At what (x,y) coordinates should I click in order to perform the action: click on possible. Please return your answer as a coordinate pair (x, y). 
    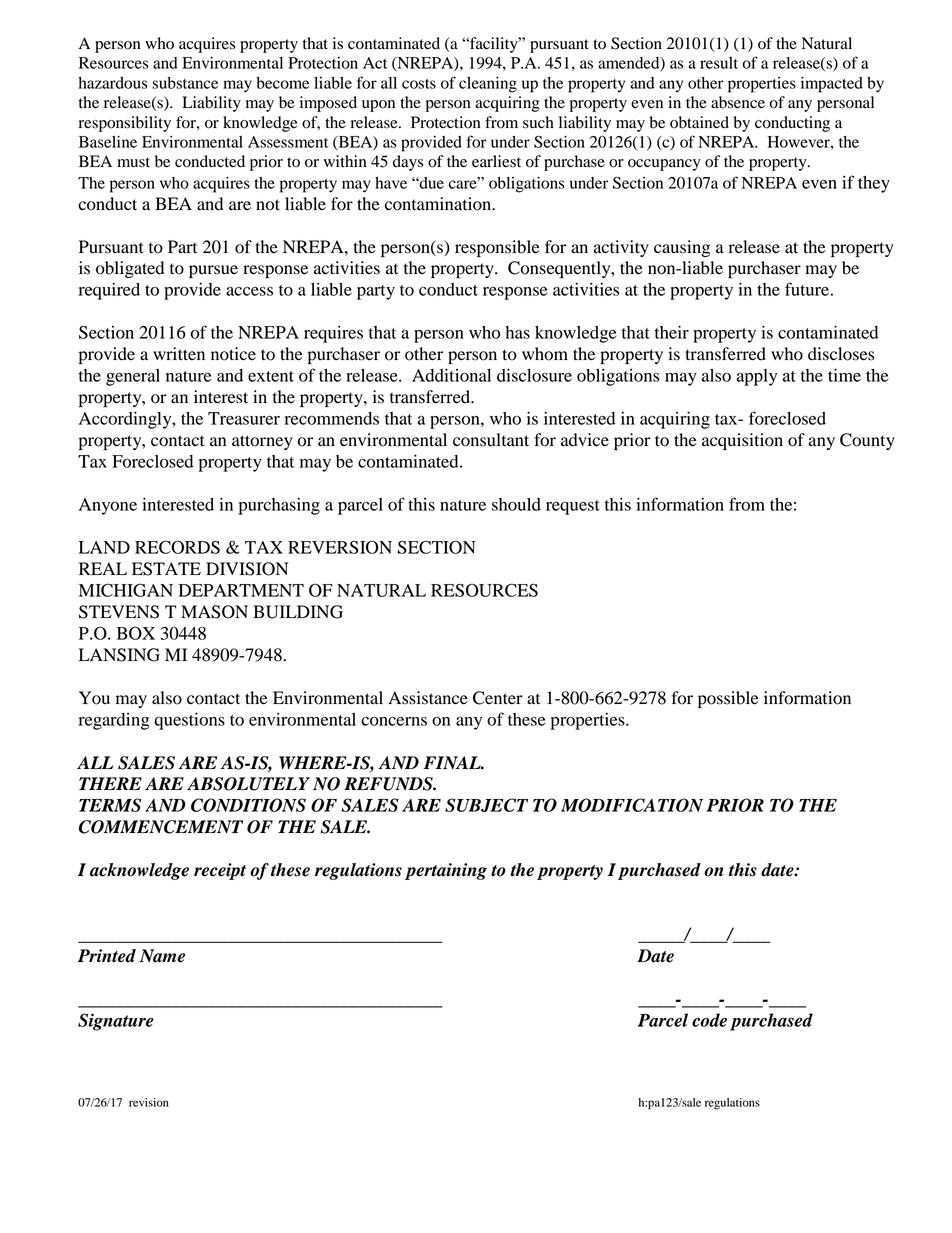
    Looking at the image, I should click on (728, 699).
